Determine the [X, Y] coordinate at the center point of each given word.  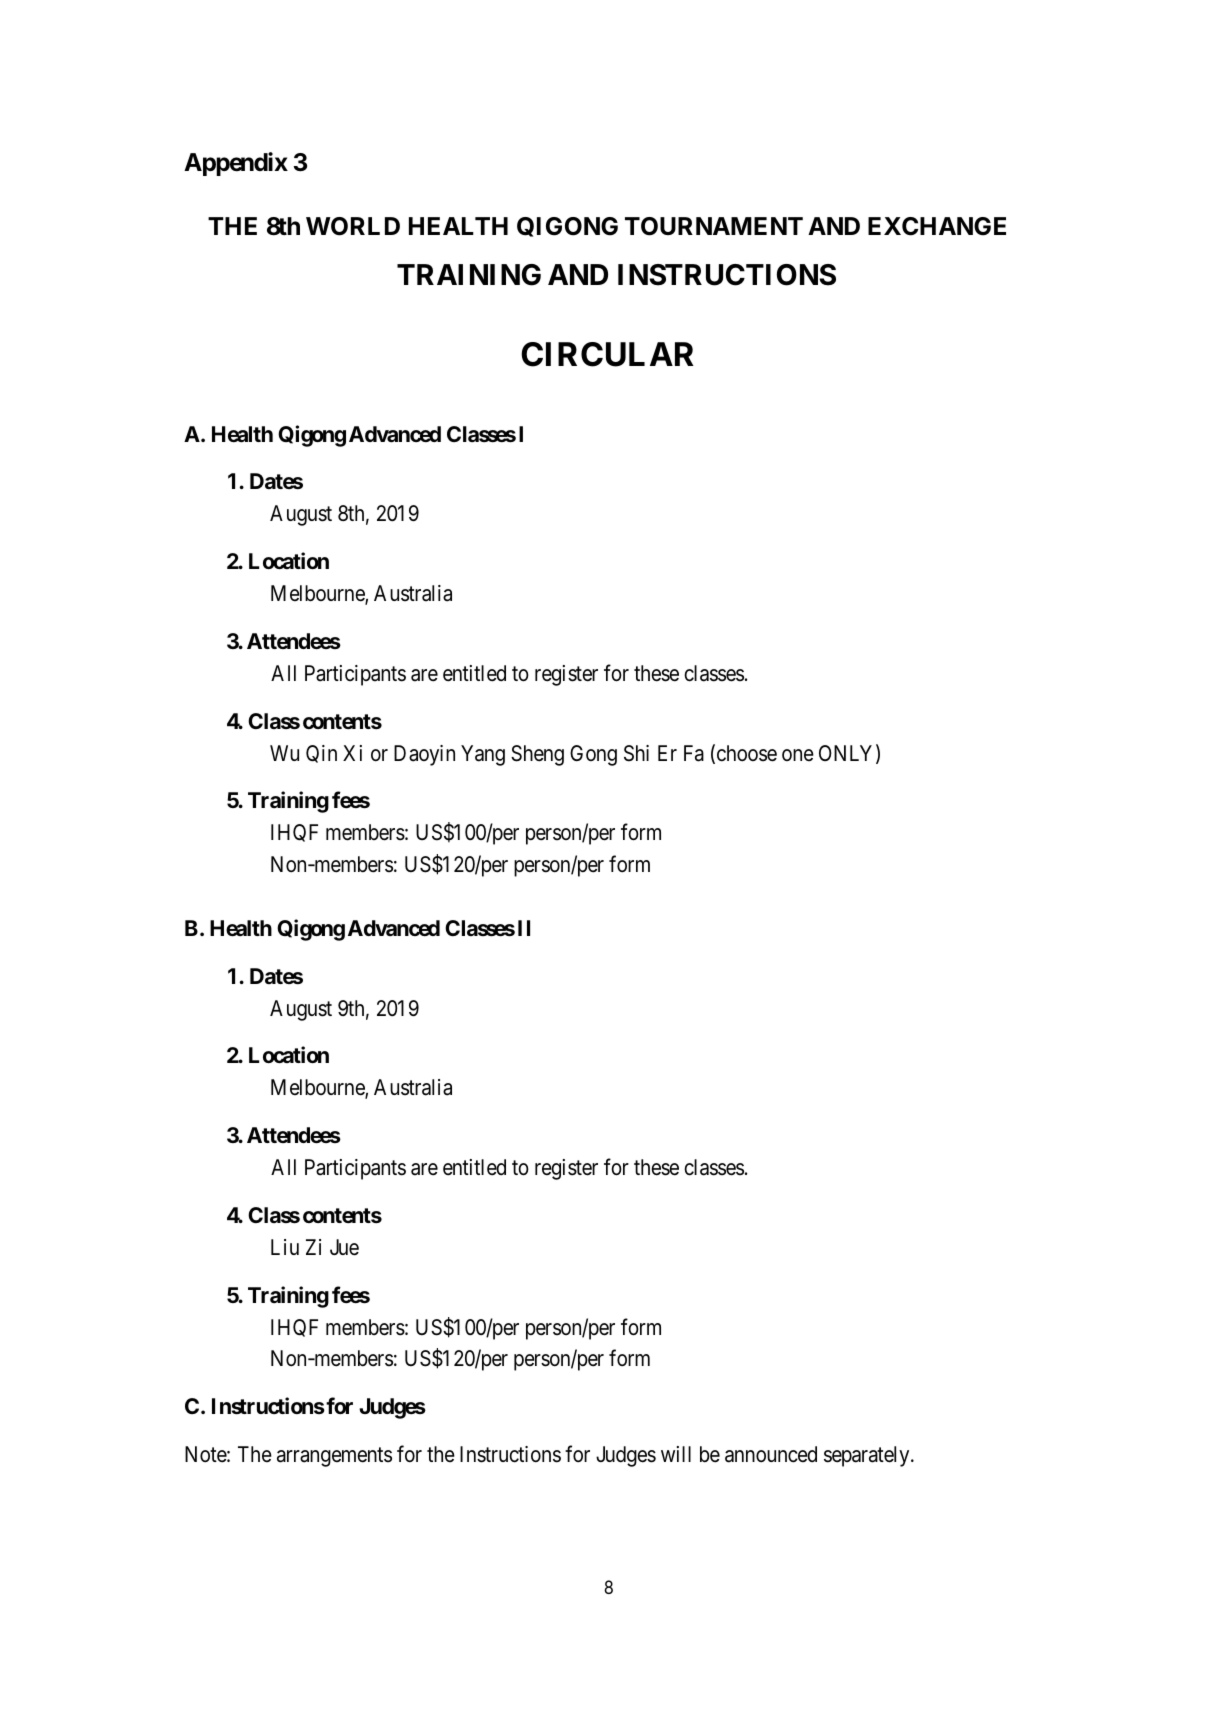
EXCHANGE [937, 226]
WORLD [353, 226]
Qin [321, 754]
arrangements [334, 1457]
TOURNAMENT [714, 226]
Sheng [537, 755]
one [798, 755]
